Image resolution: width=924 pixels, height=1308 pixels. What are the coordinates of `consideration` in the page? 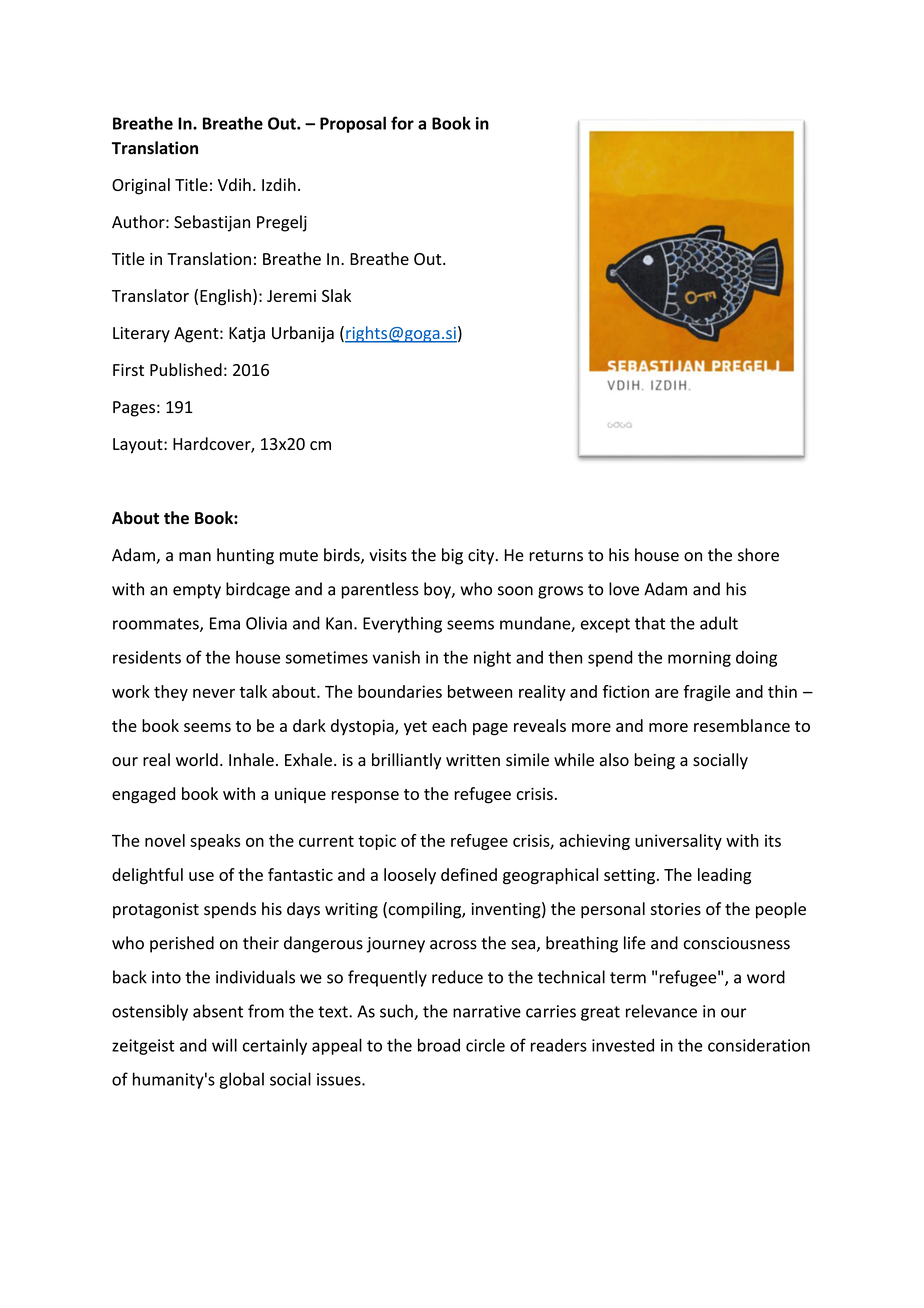 It's located at (759, 1045).
